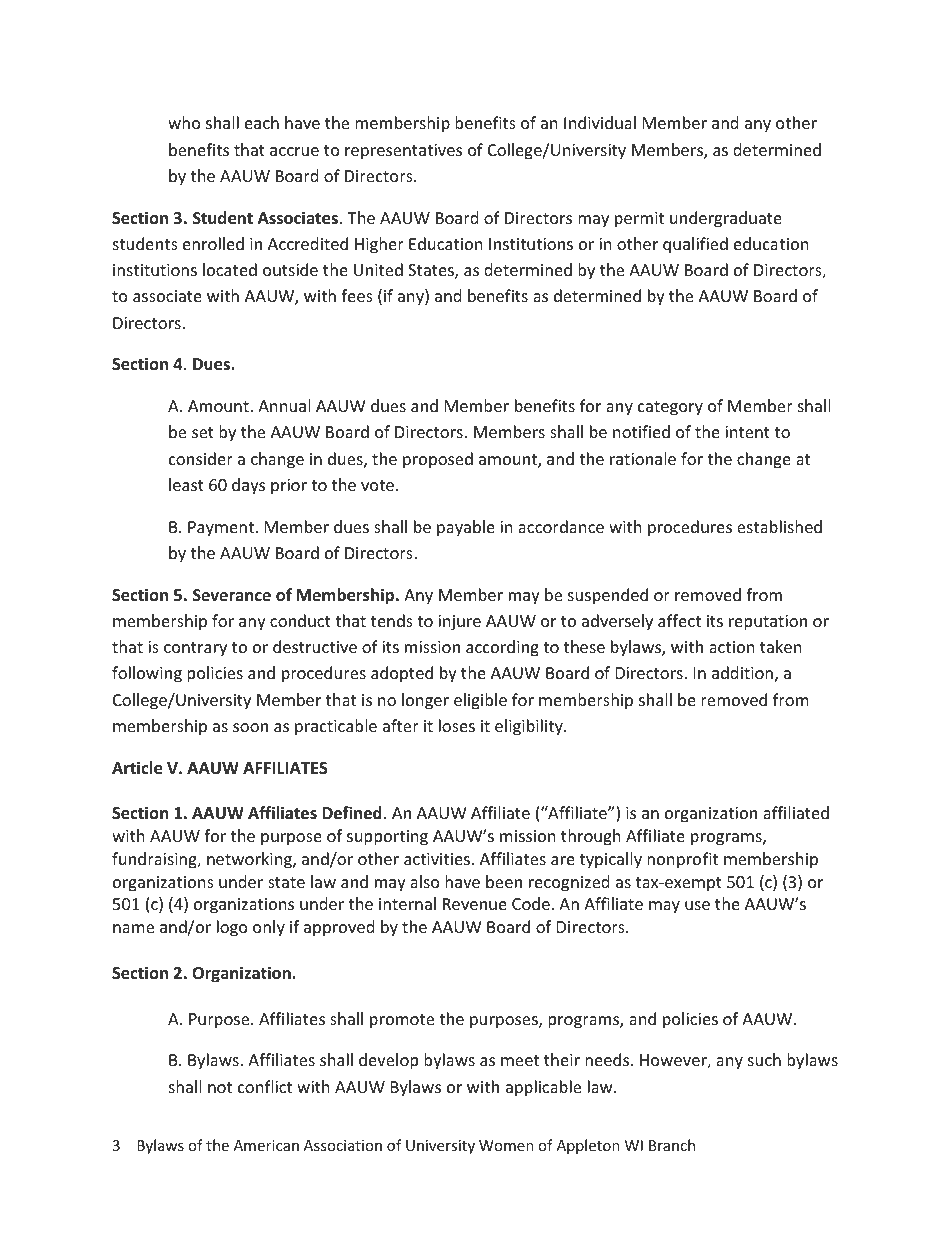 This screenshot has width=952, height=1233. Describe the element at coordinates (403, 152) in the screenshot. I see `representatives` at that location.
